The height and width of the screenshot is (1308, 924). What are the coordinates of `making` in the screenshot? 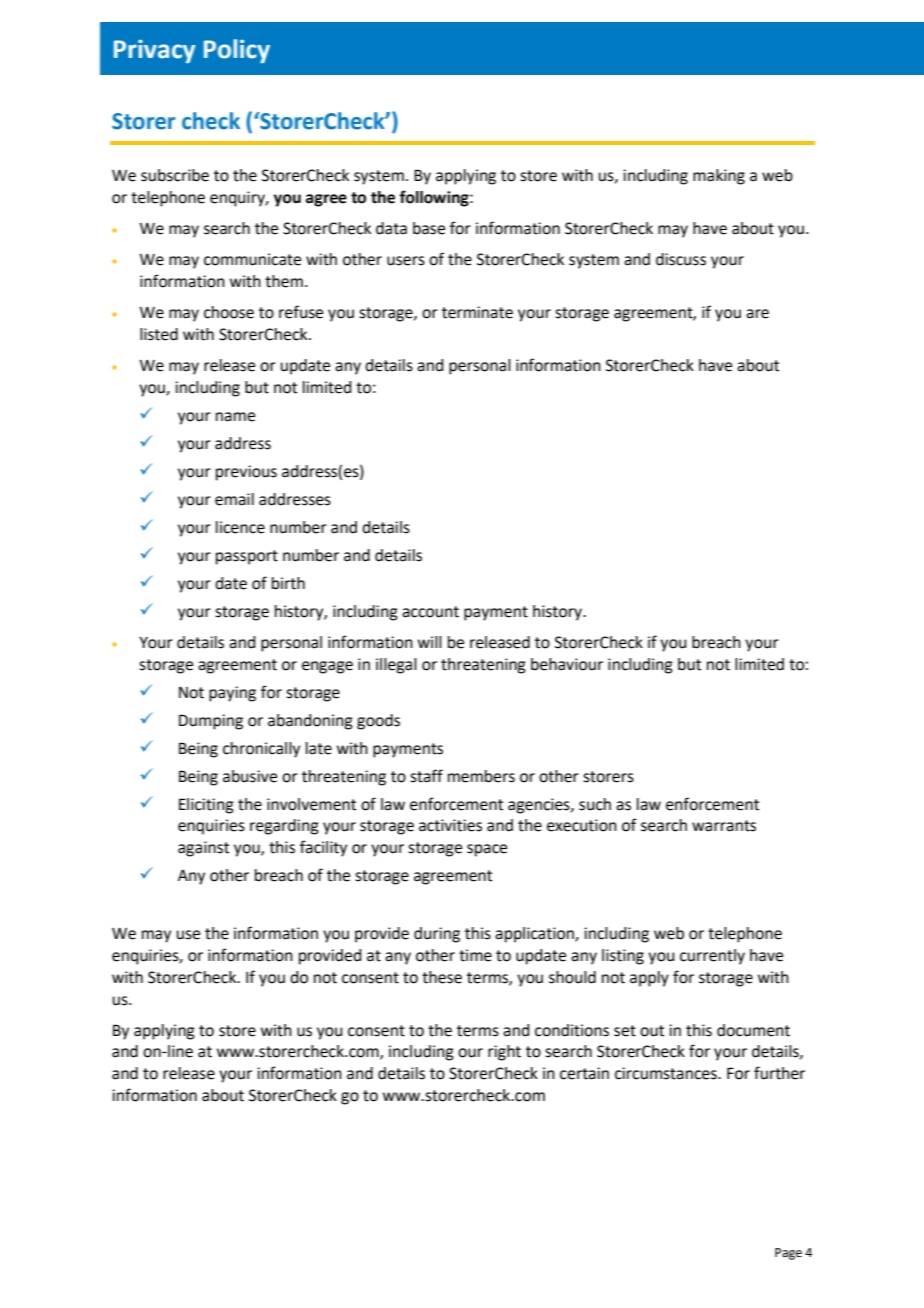 It's located at (719, 177).
